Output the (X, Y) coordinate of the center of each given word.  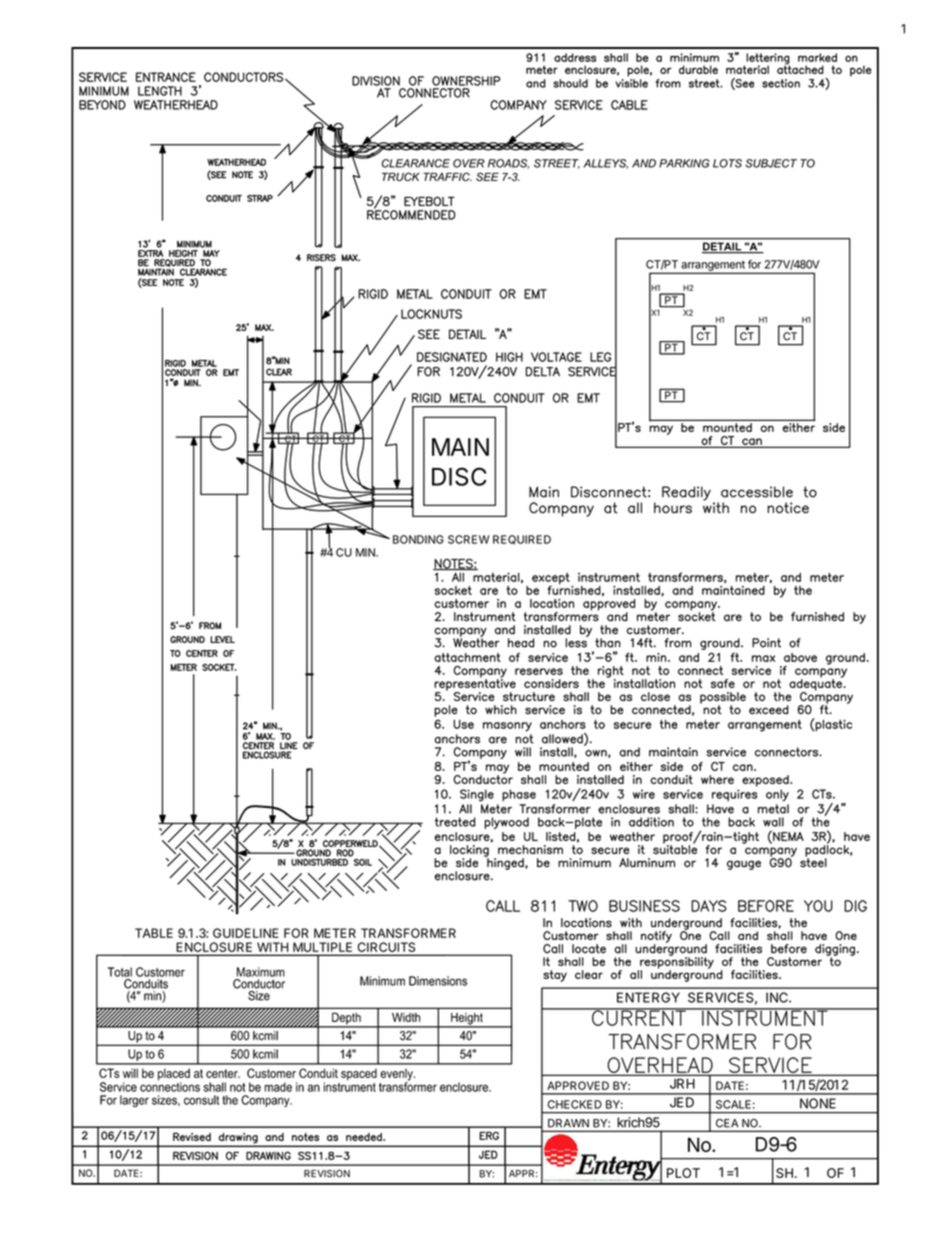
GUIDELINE (246, 933)
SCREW (468, 539)
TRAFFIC (447, 176)
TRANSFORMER (408, 933)
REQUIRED (522, 540)
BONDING (418, 539)
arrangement (713, 267)
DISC (459, 476)
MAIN (460, 447)
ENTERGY (648, 997)
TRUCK (401, 176)
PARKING (684, 163)
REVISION (327, 1174)
